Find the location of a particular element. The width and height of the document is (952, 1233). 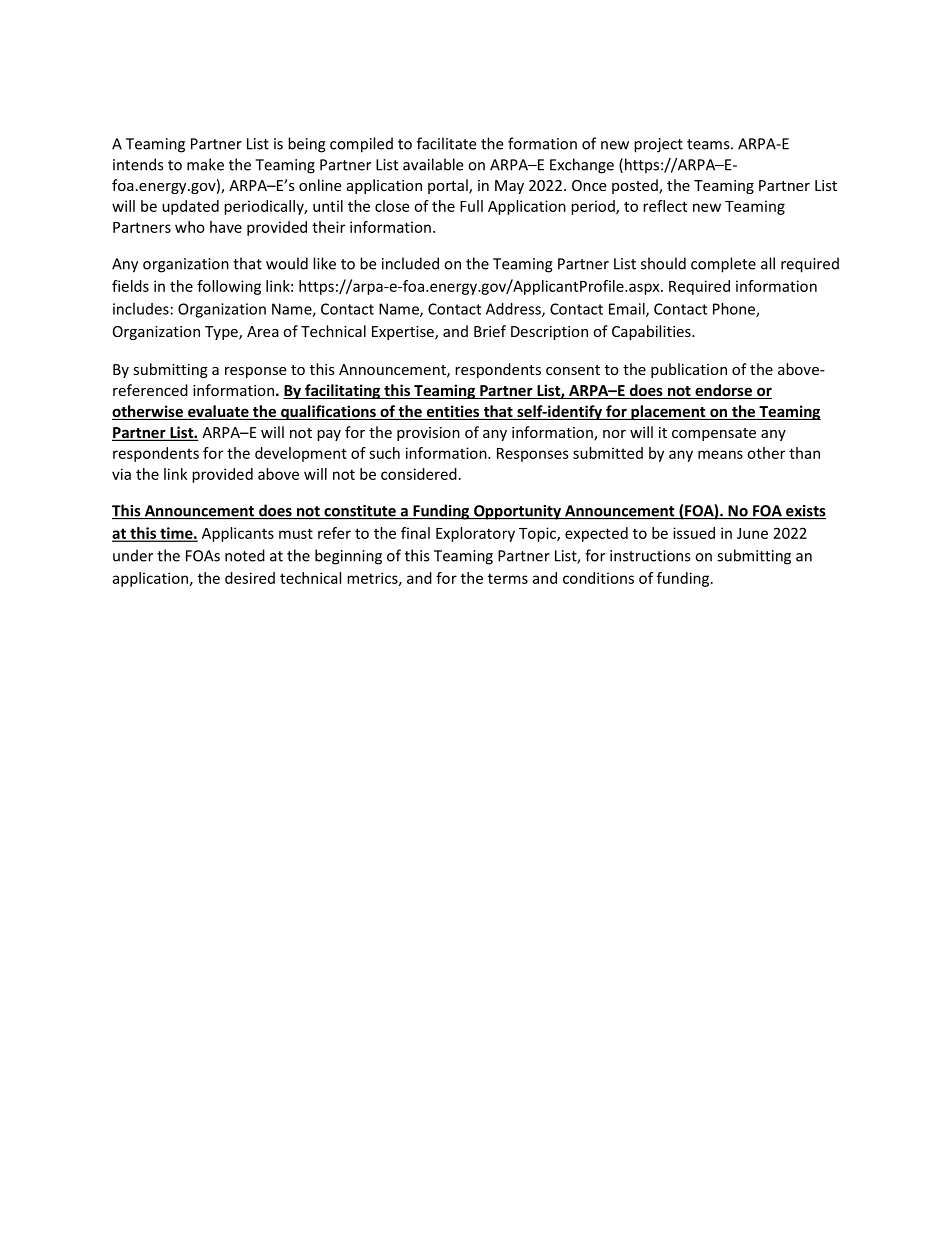

Type is located at coordinates (222, 333).
